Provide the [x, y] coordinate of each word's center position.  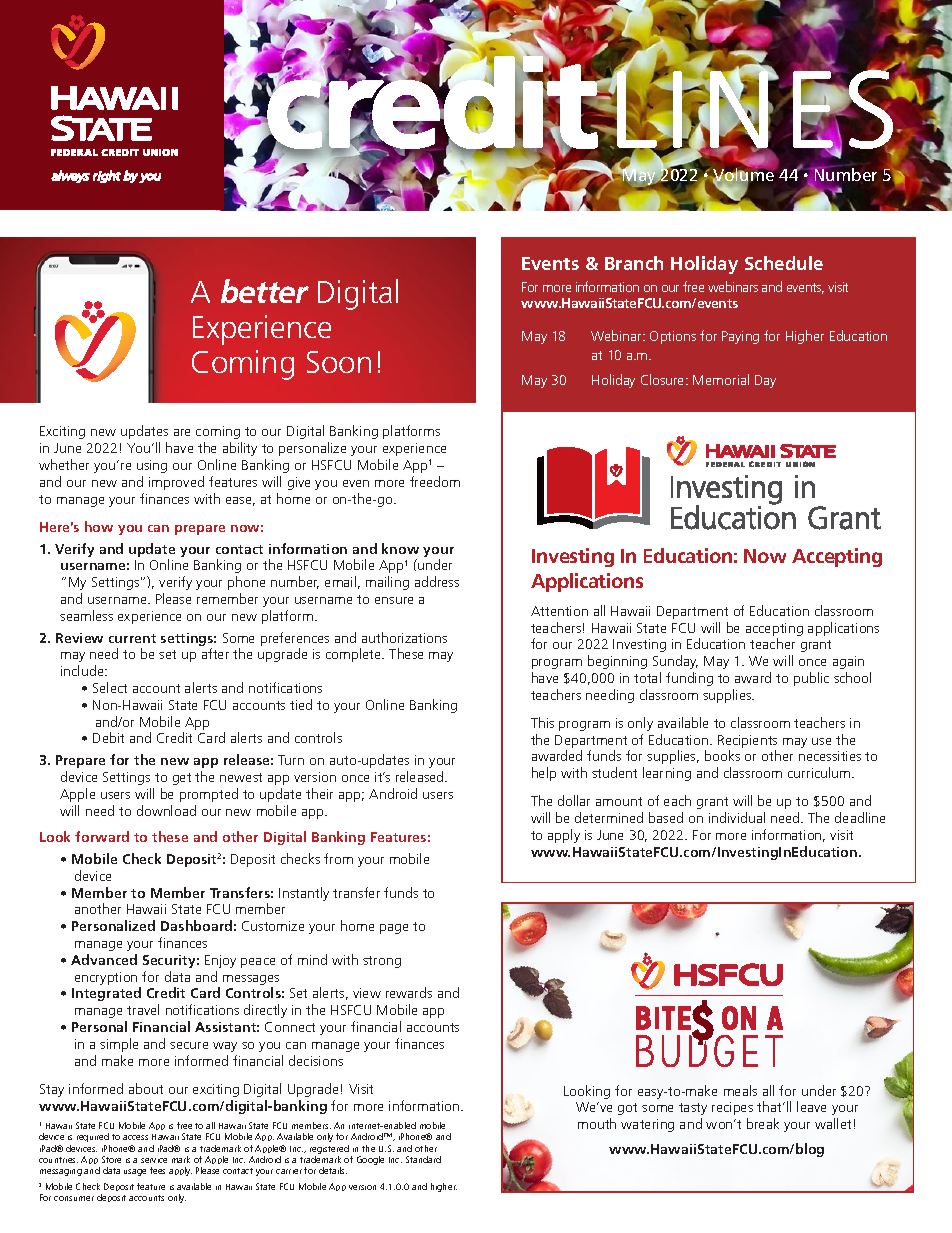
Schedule [784, 263]
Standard [423, 1159]
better [265, 291]
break [763, 1123]
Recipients [747, 743]
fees [157, 1170]
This [542, 722]
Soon [339, 362]
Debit [108, 737]
